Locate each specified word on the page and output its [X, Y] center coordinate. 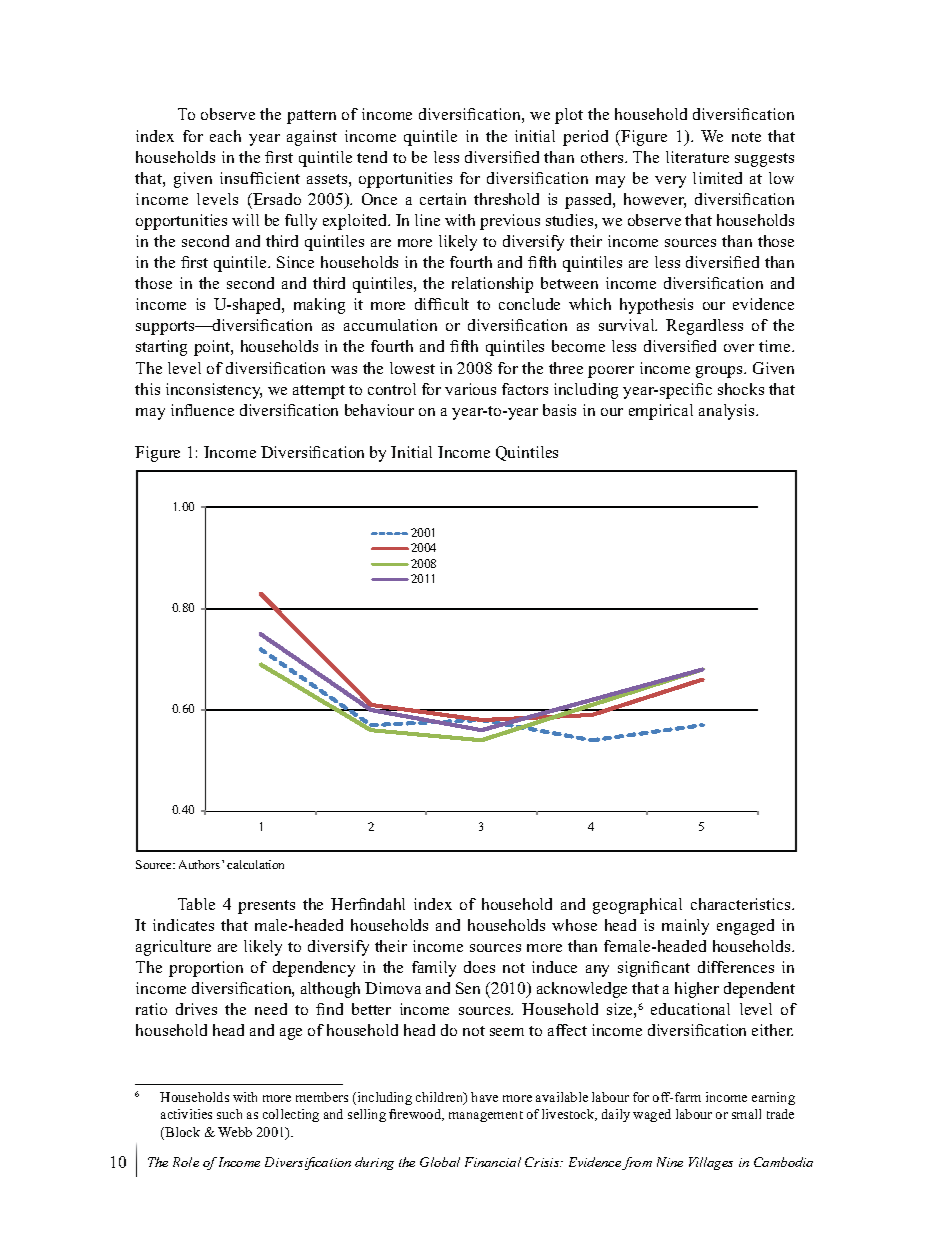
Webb [235, 1132]
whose [574, 925]
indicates [183, 925]
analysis [728, 412]
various [470, 389]
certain [443, 199]
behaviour [379, 410]
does [479, 967]
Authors [201, 864]
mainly [685, 927]
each [225, 136]
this [147, 389]
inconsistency [214, 391]
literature [697, 157]
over [739, 348]
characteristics [742, 904]
